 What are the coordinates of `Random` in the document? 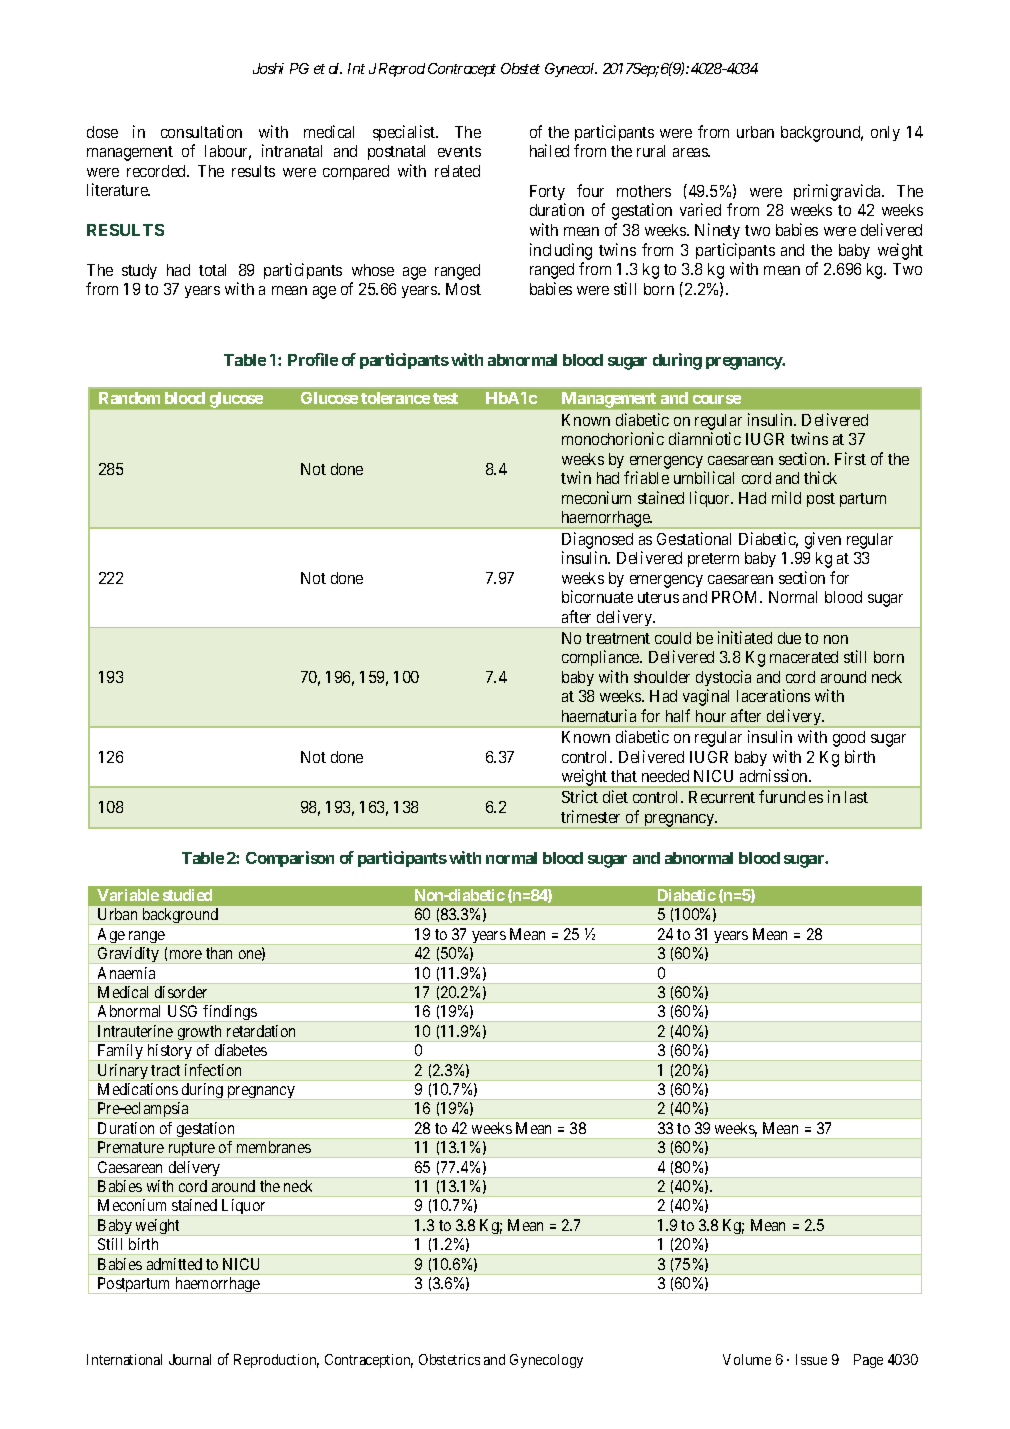 It's located at (129, 398).
